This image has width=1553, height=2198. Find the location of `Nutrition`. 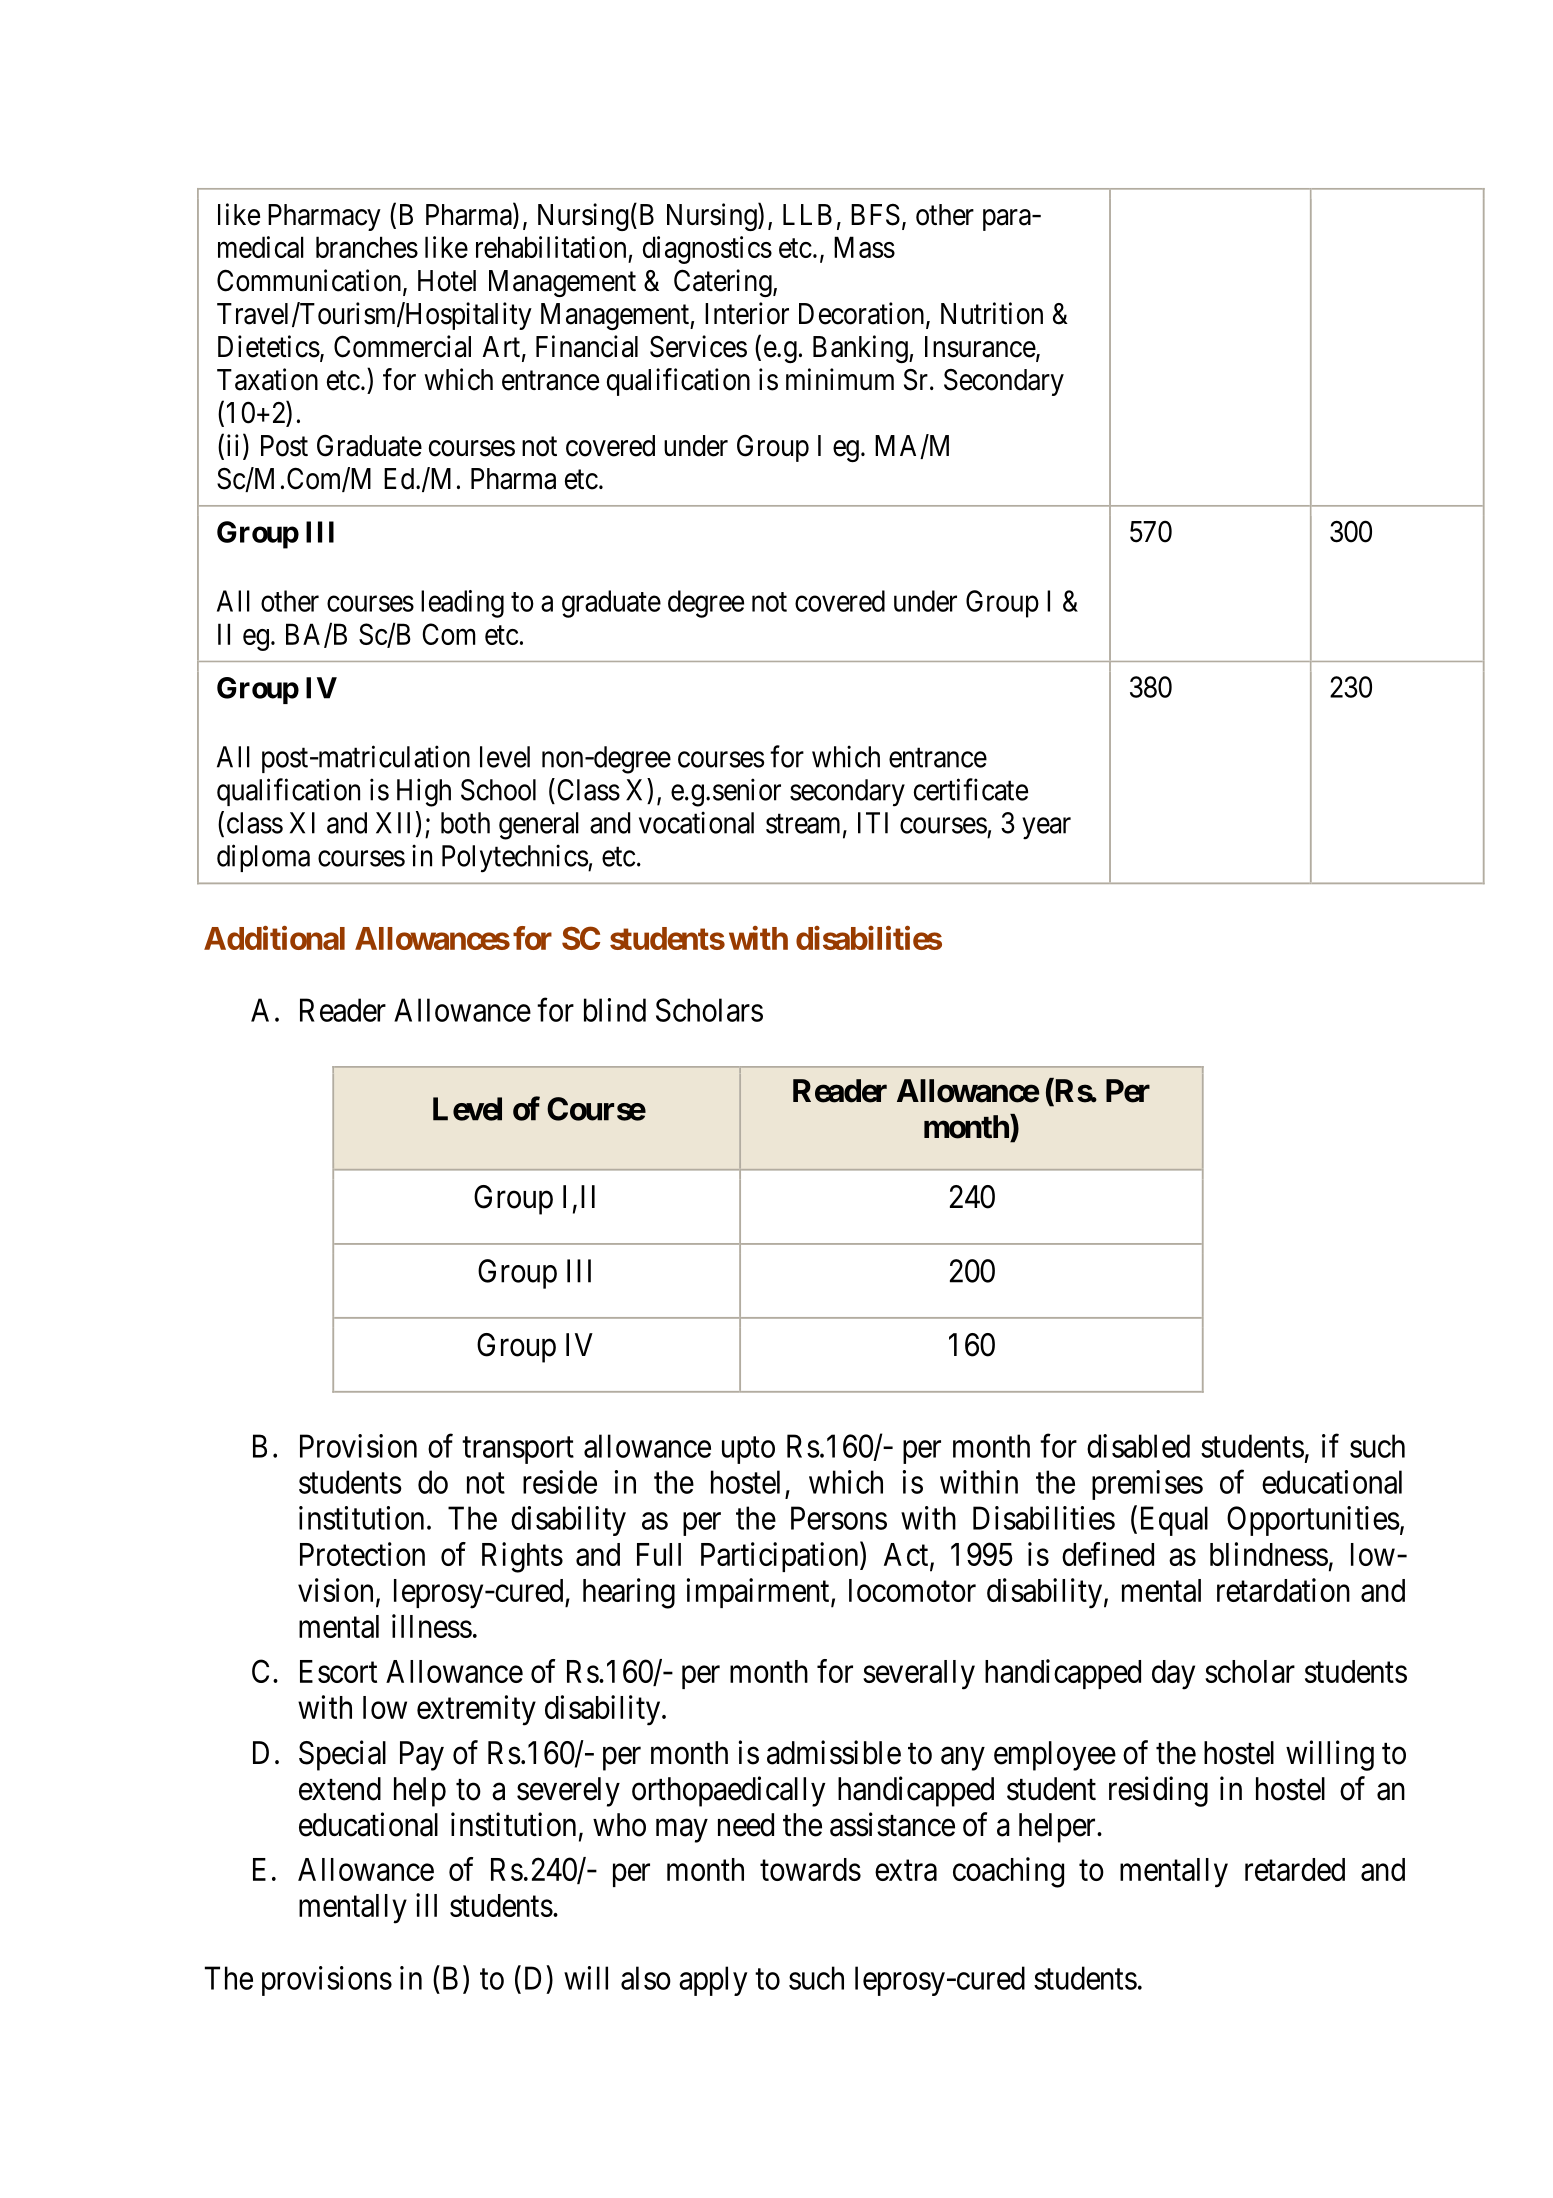

Nutrition is located at coordinates (992, 313).
